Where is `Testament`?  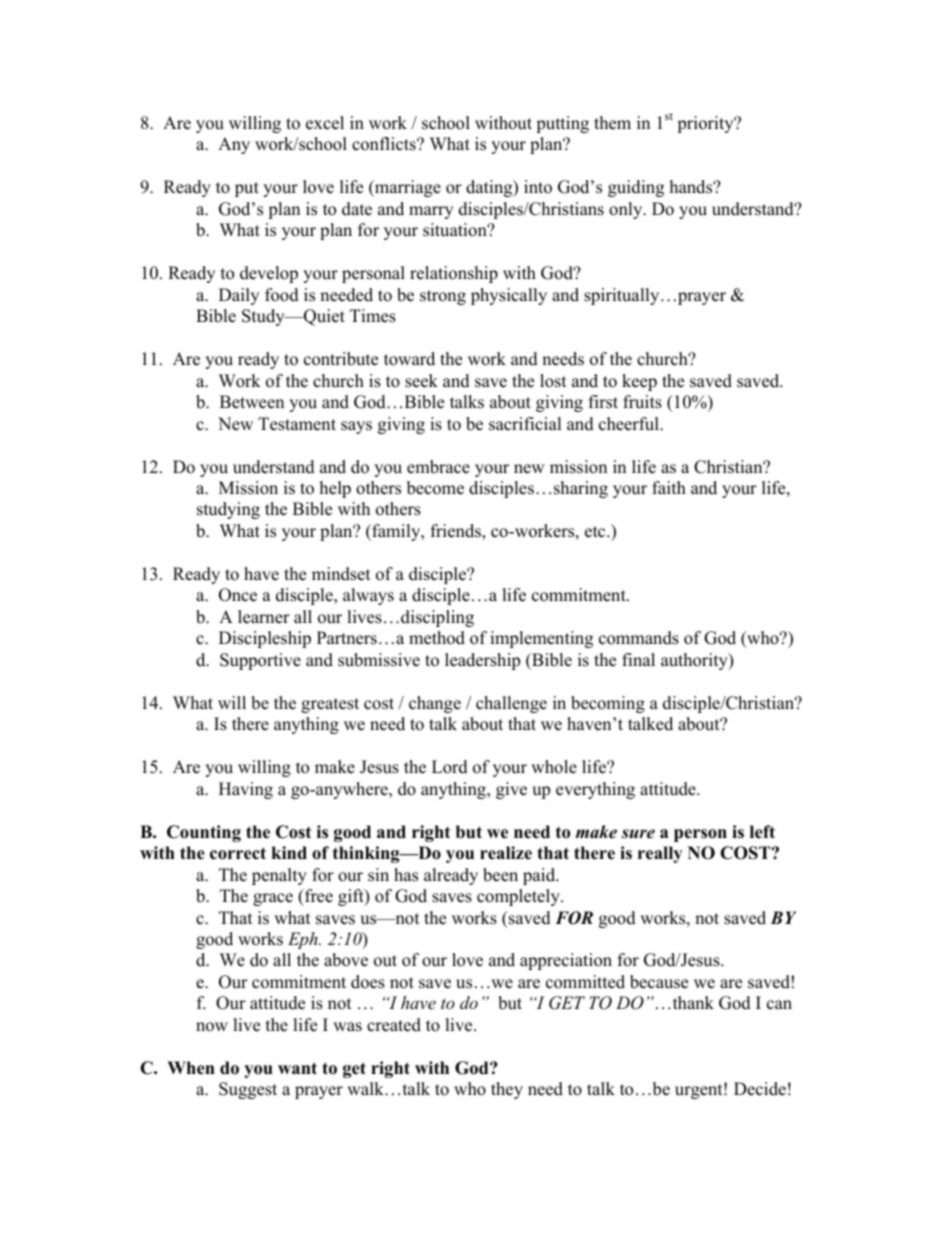
Testament is located at coordinates (297, 424).
